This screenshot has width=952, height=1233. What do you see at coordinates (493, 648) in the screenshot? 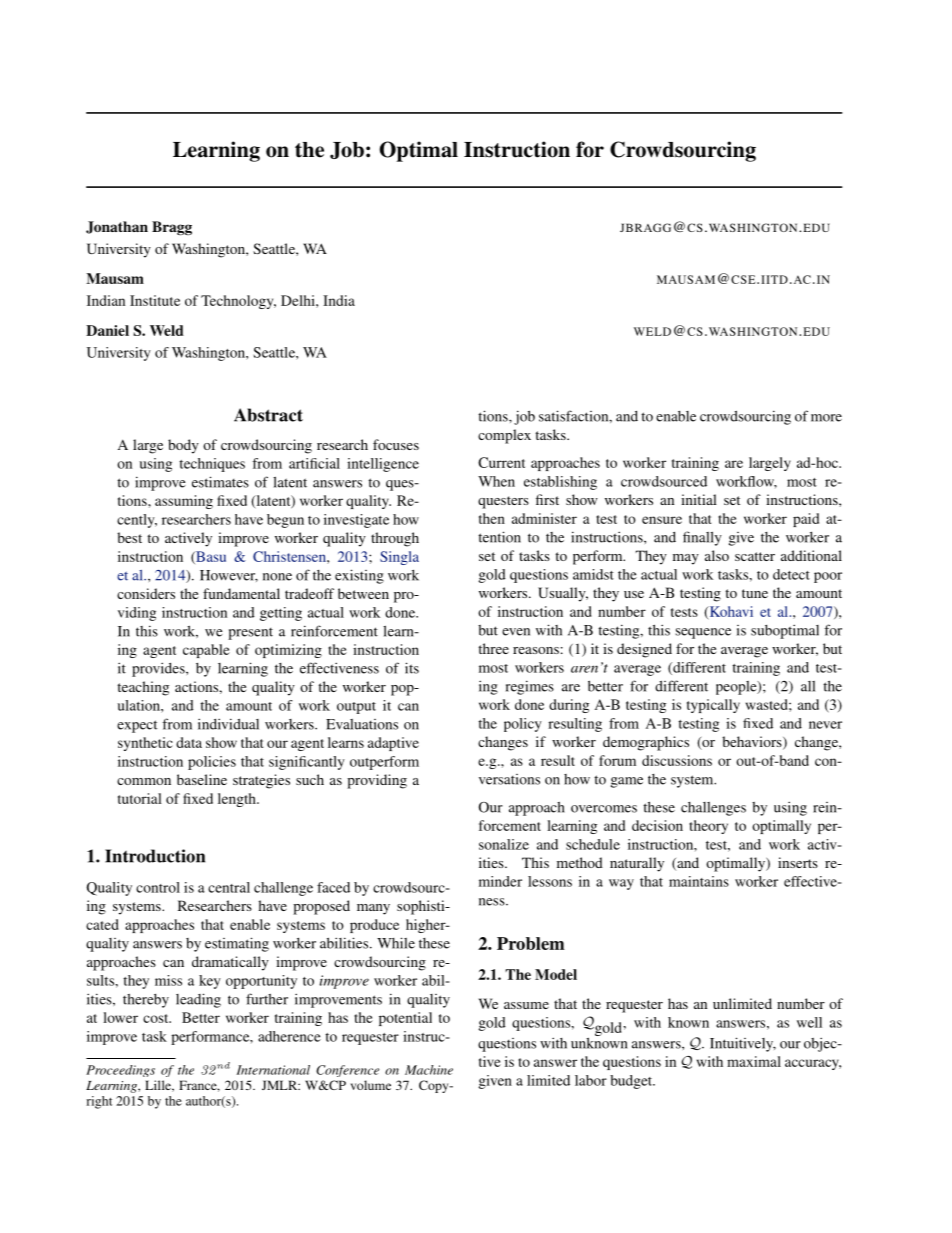
I see `three` at bounding box center [493, 648].
